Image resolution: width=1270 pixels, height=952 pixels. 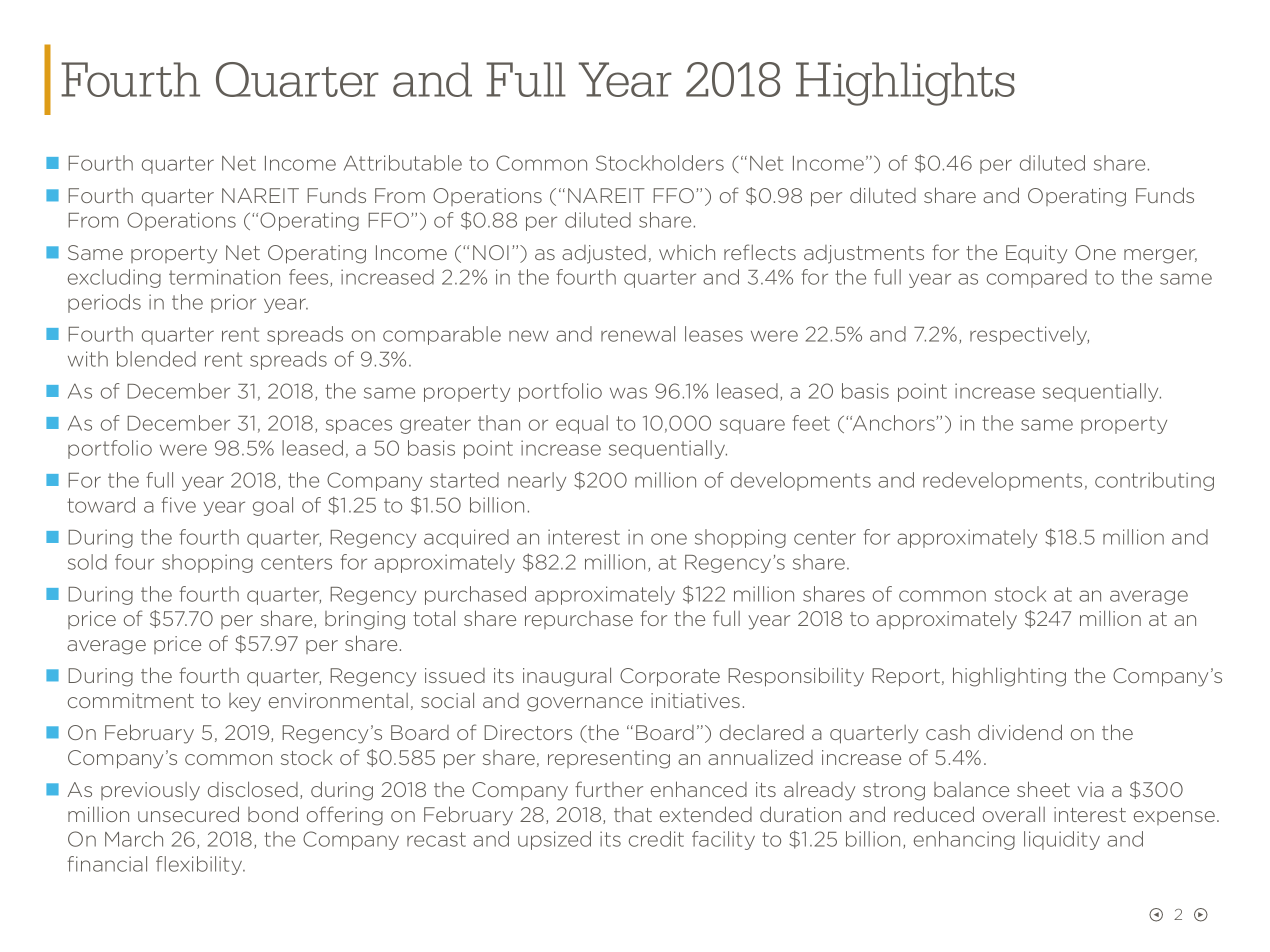 What do you see at coordinates (224, 277) in the screenshot?
I see `termination` at bounding box center [224, 277].
